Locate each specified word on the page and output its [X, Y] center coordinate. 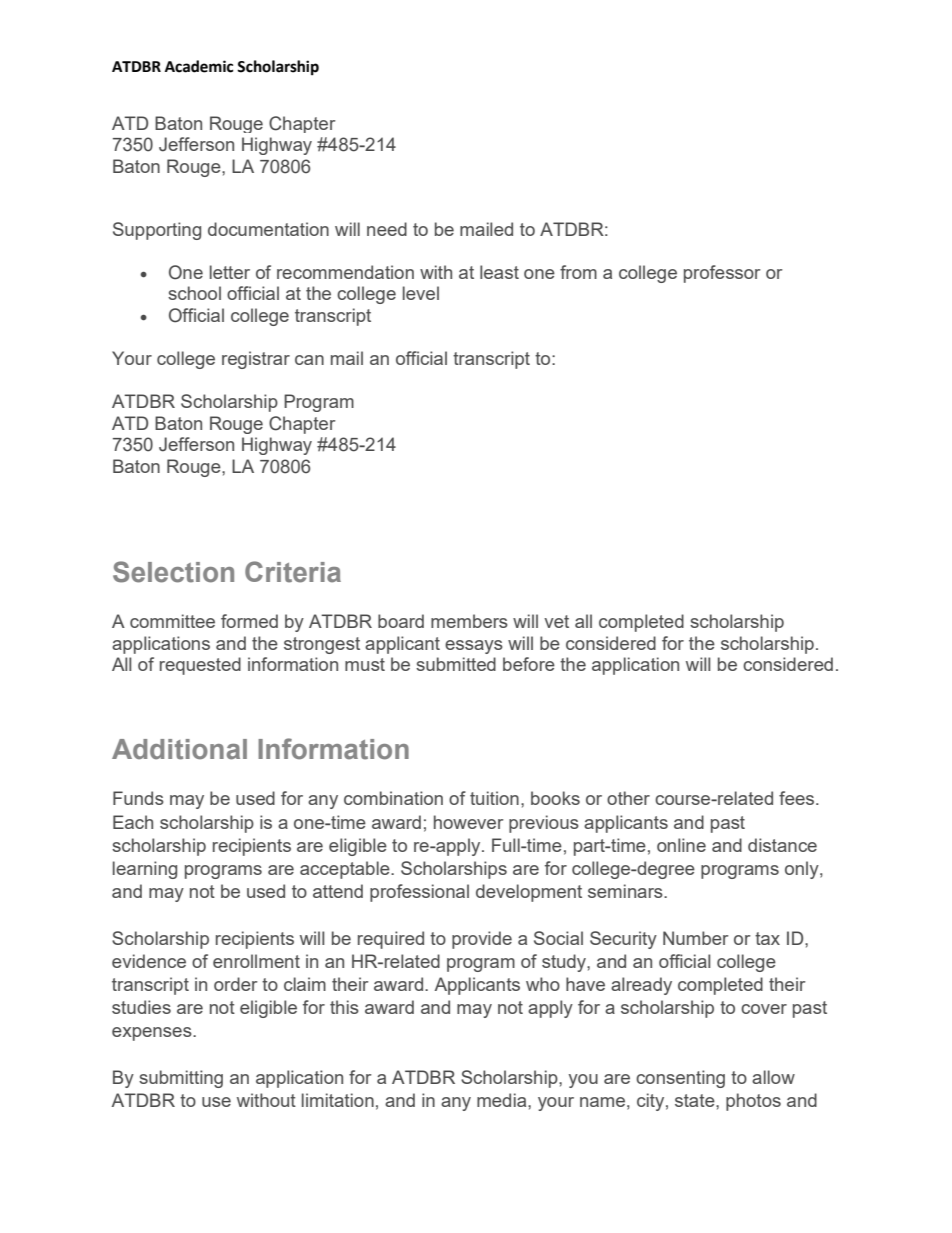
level [421, 293]
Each [133, 822]
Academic [199, 66]
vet [556, 621]
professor [722, 274]
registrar [256, 360]
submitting [181, 1079]
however [469, 822]
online [681, 845]
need [387, 229]
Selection [173, 572]
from [578, 272]
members [469, 621]
